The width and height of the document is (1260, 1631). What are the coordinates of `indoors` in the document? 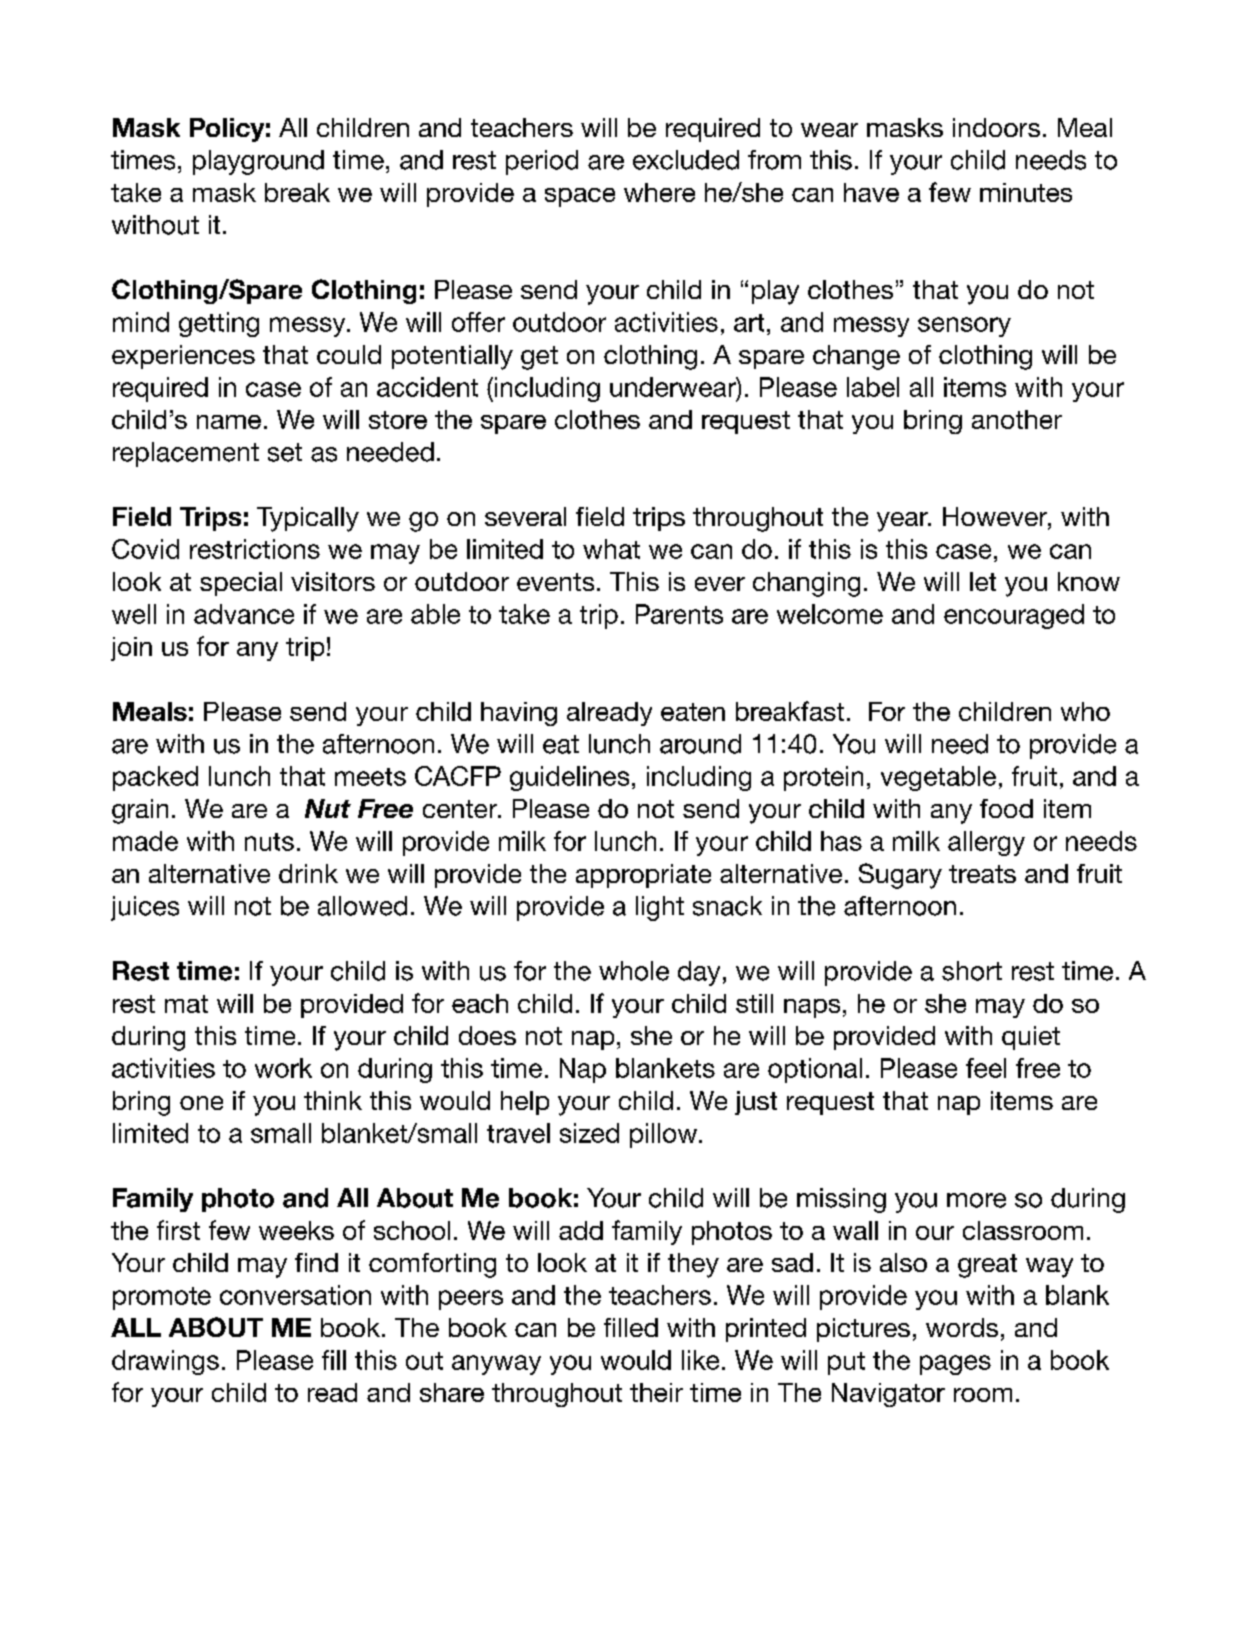 It's located at (996, 127).
